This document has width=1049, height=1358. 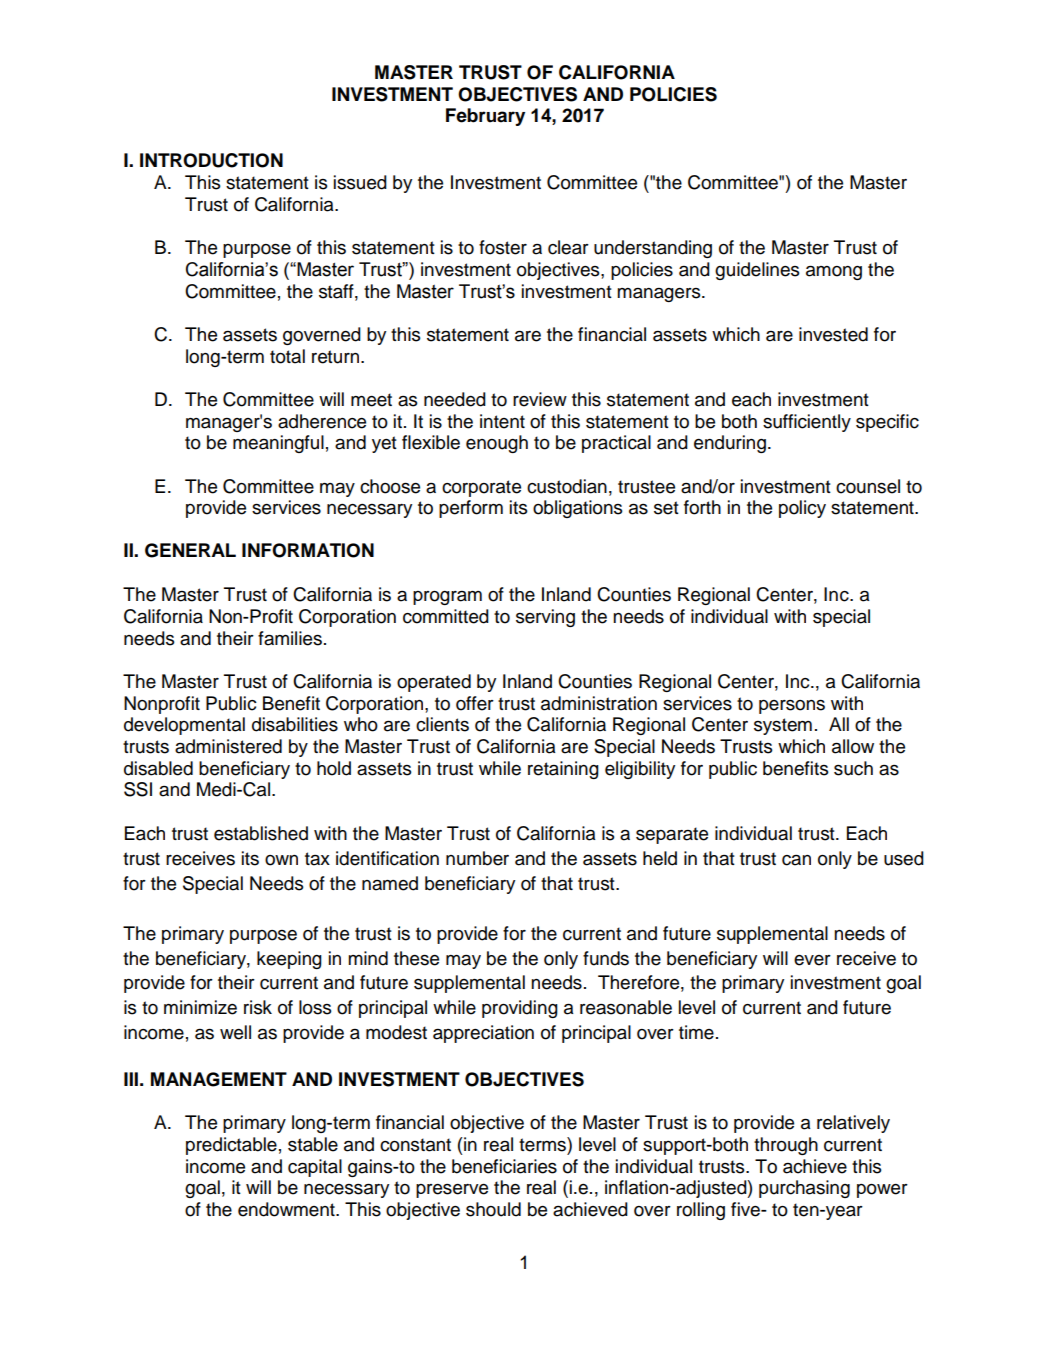 I want to click on persons, so click(x=792, y=707).
